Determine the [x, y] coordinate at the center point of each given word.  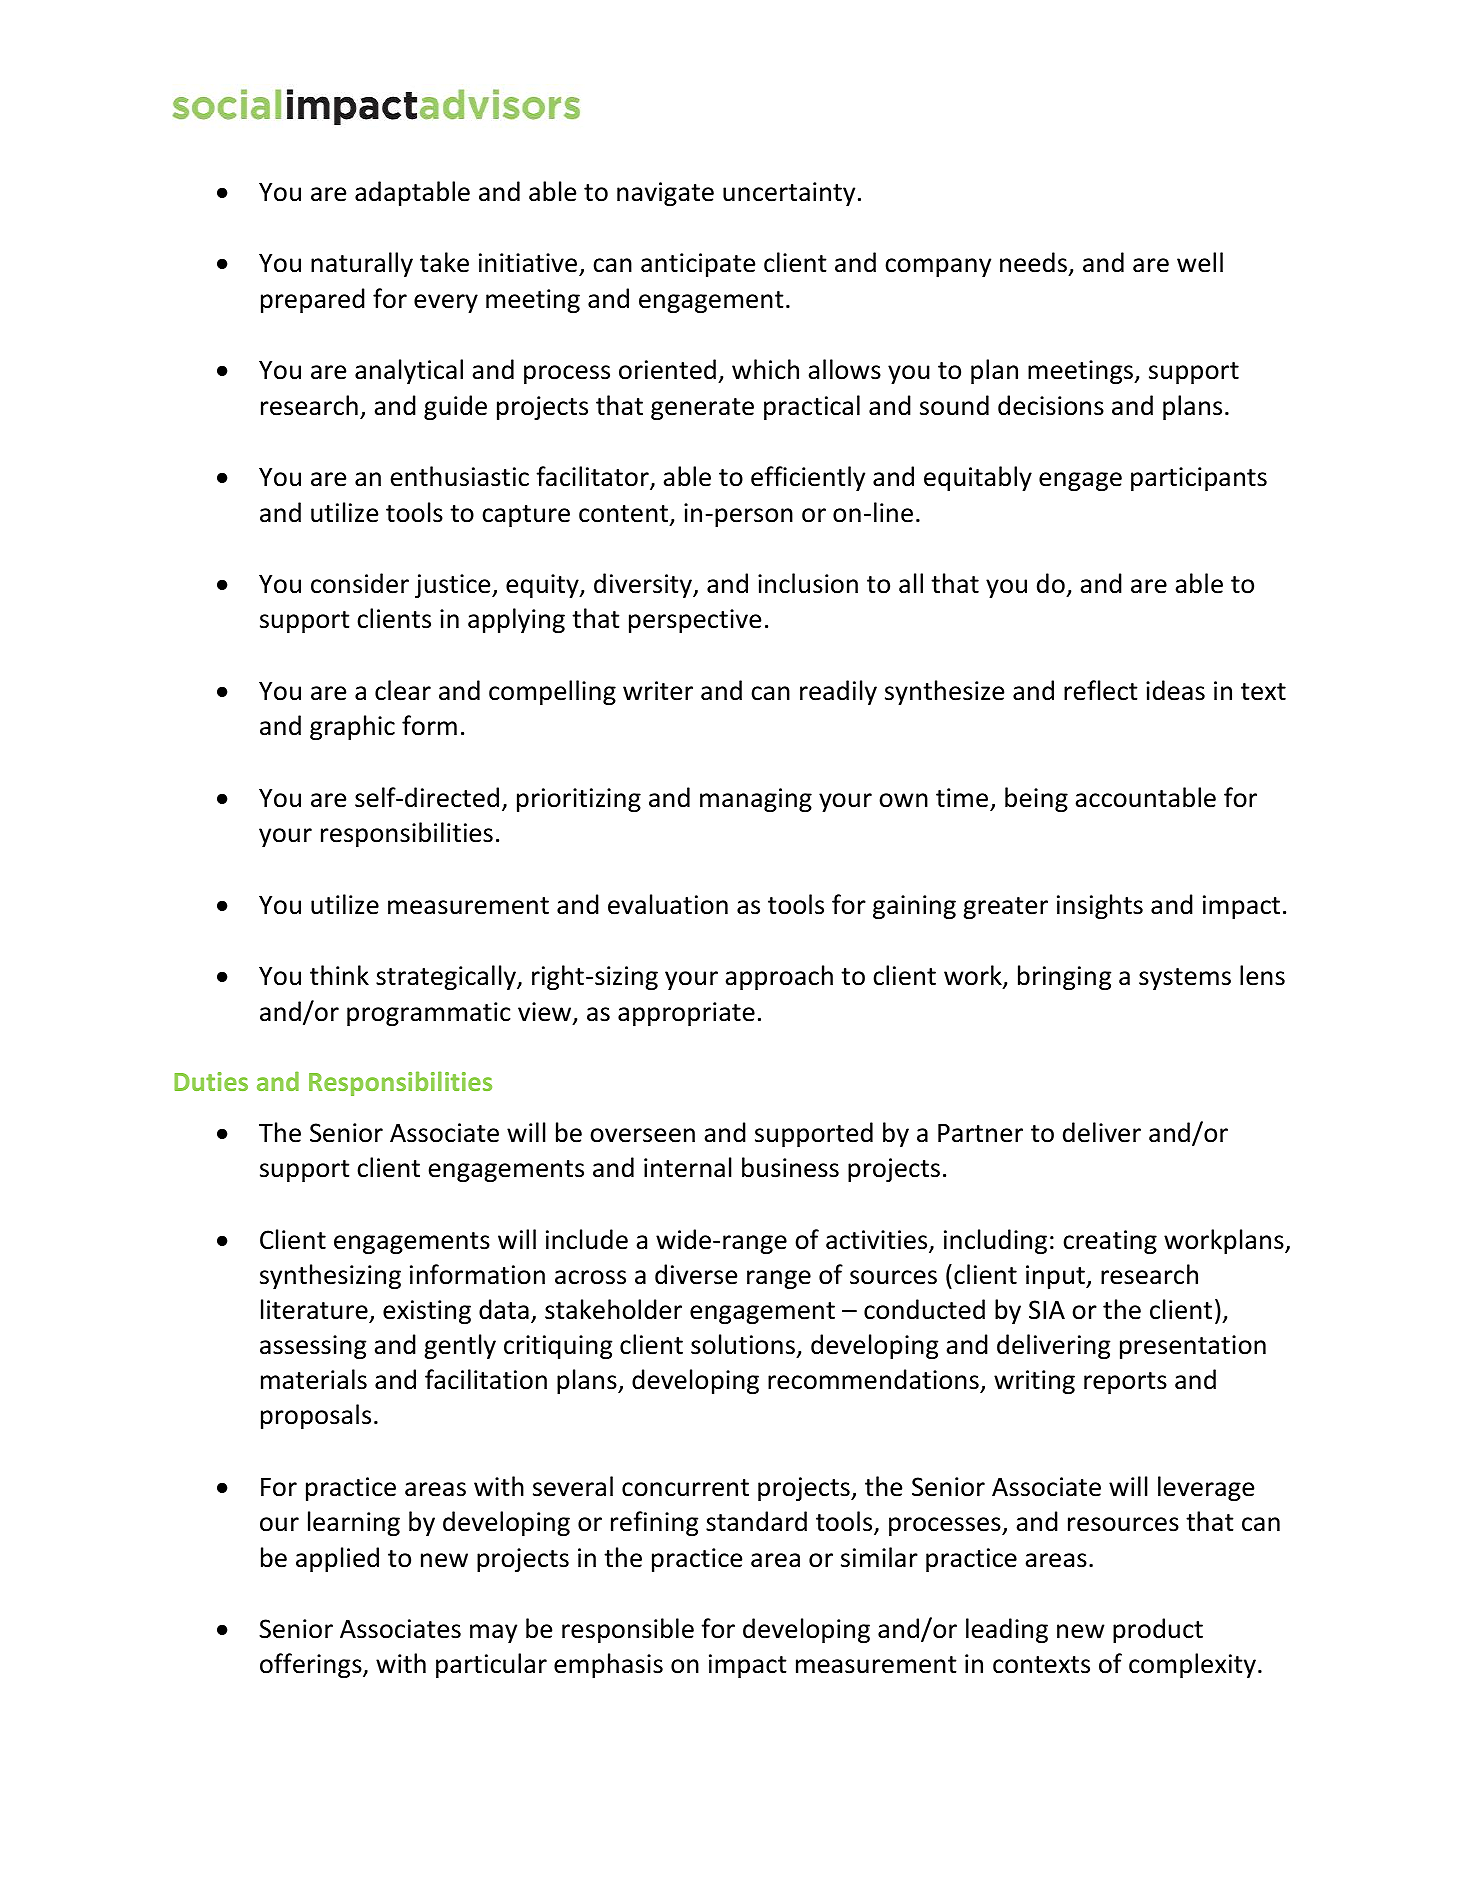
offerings [312, 1665]
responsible [628, 1630]
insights [1100, 906]
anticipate [698, 265]
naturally [362, 264]
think [339, 975]
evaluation [668, 904]
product [1158, 1630]
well [1200, 262]
